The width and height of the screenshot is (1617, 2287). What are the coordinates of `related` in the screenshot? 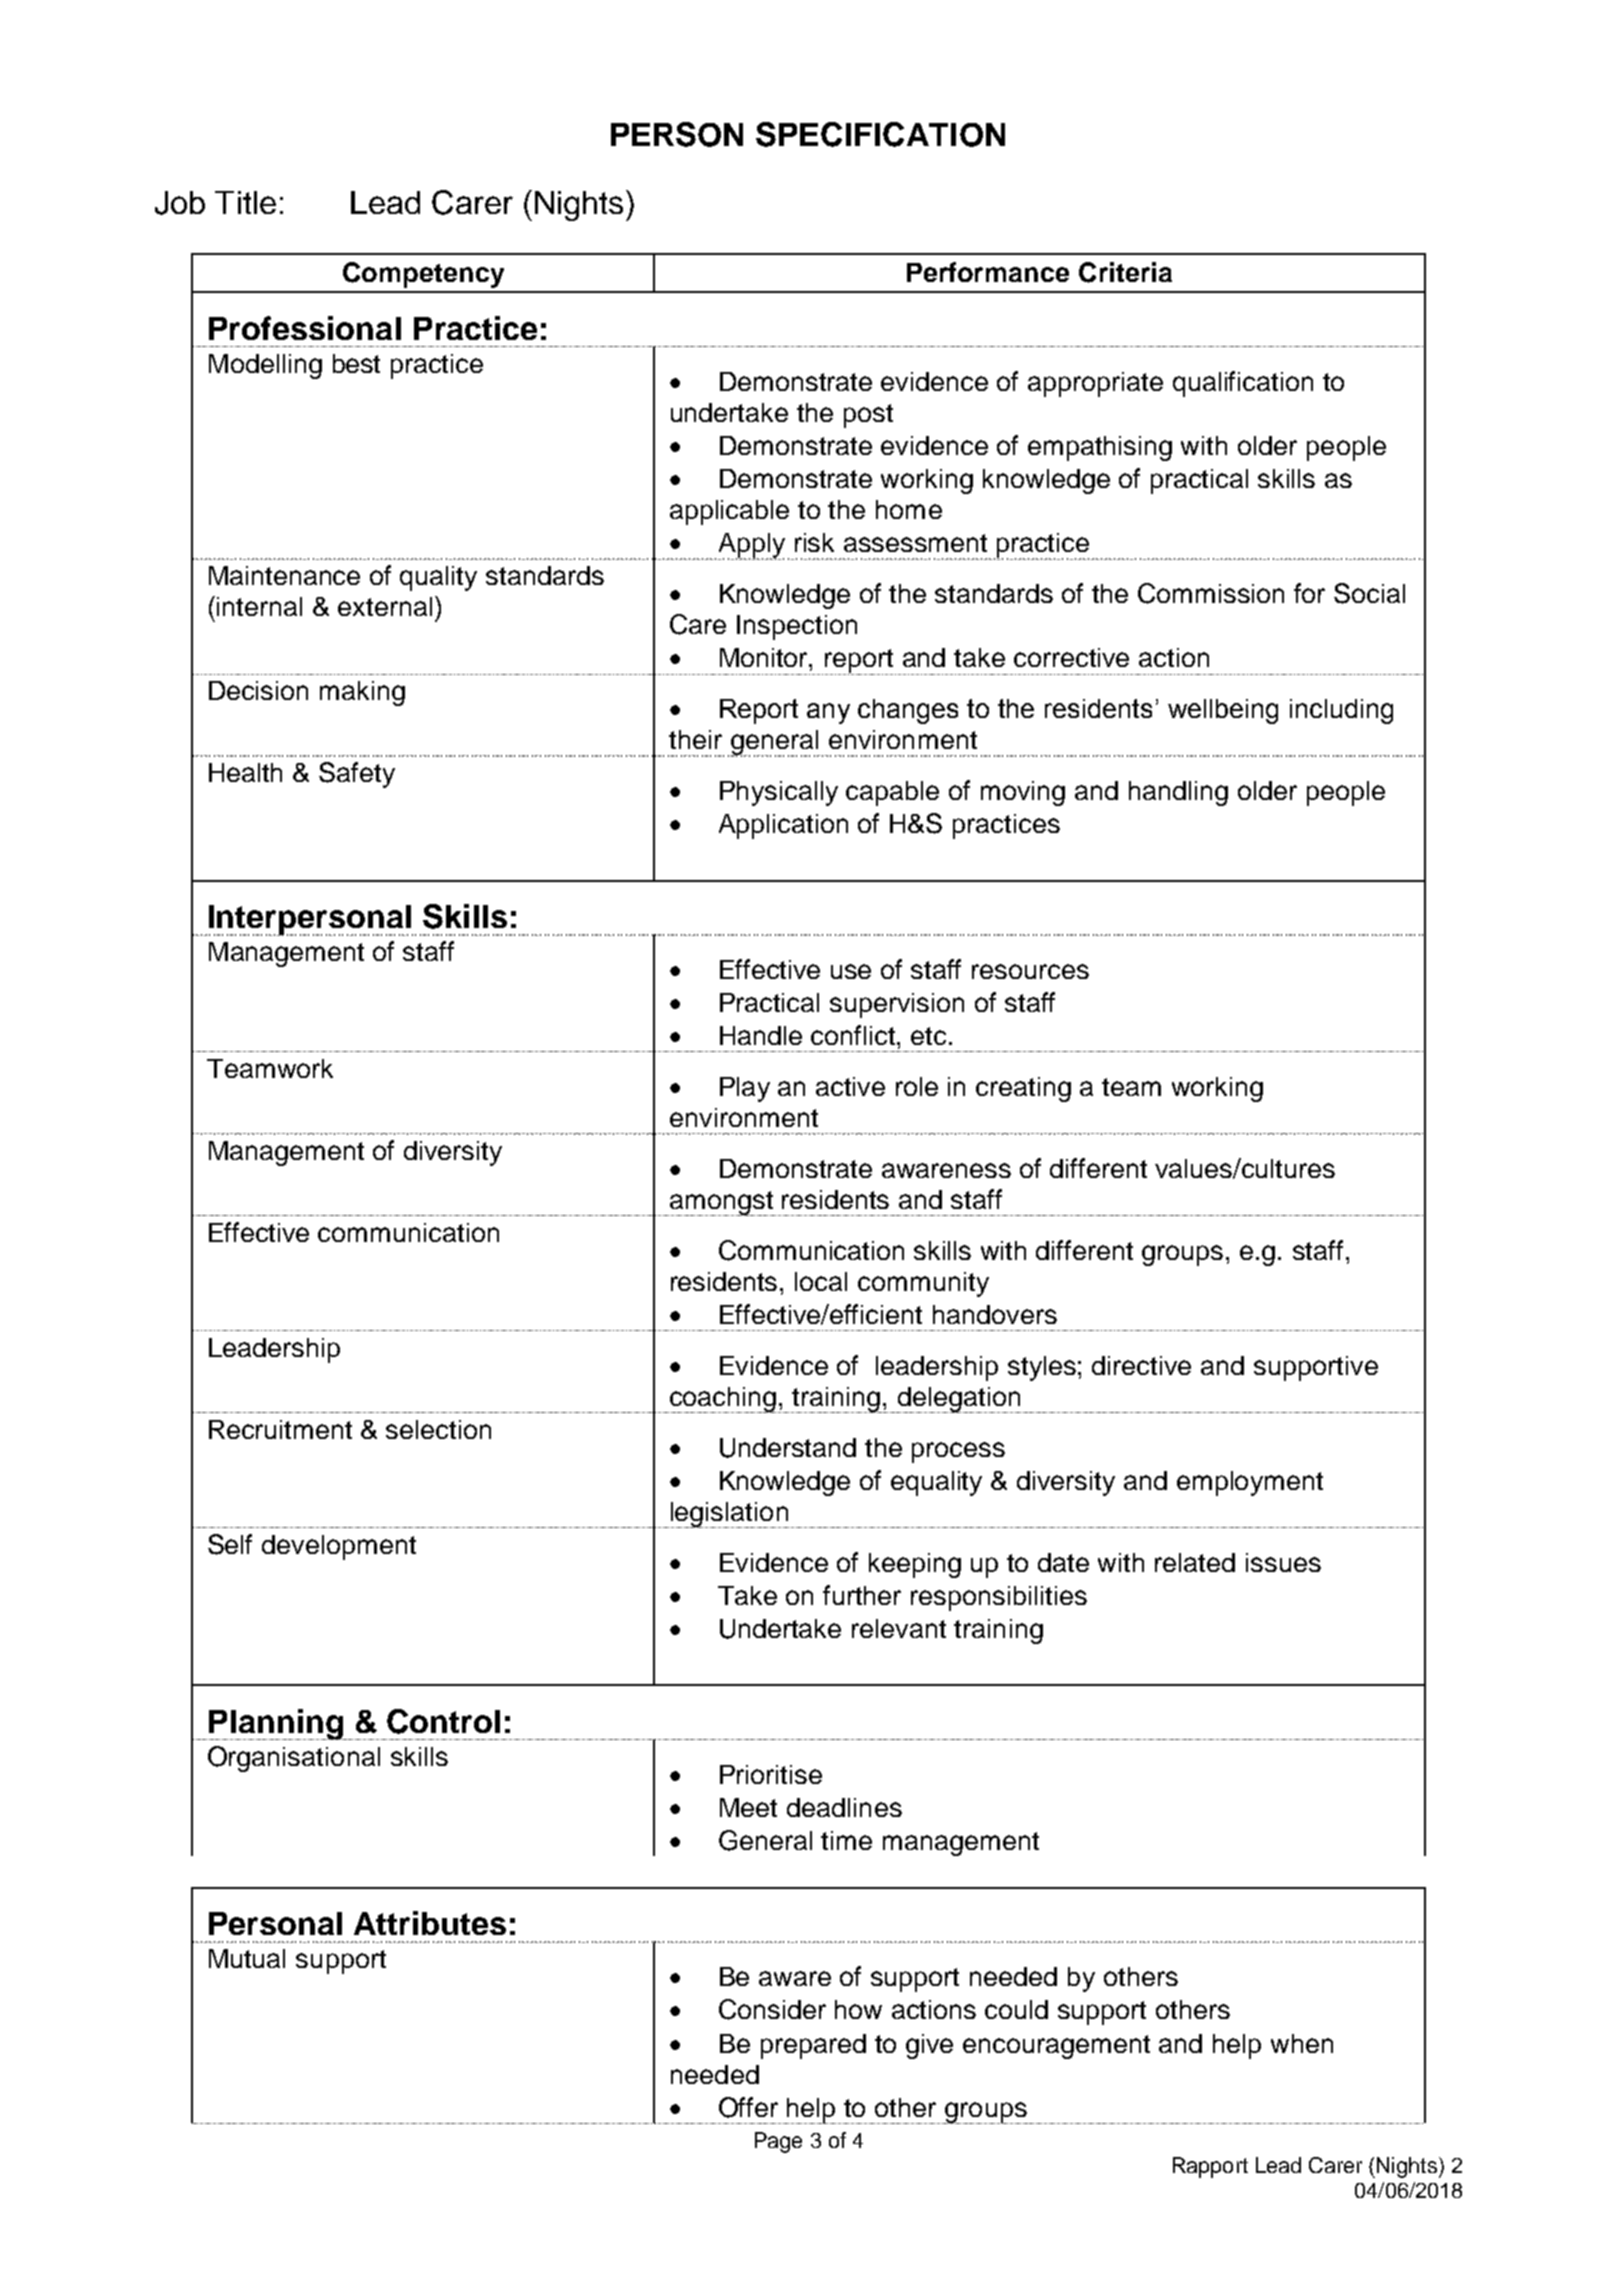 It's located at (1195, 1562).
